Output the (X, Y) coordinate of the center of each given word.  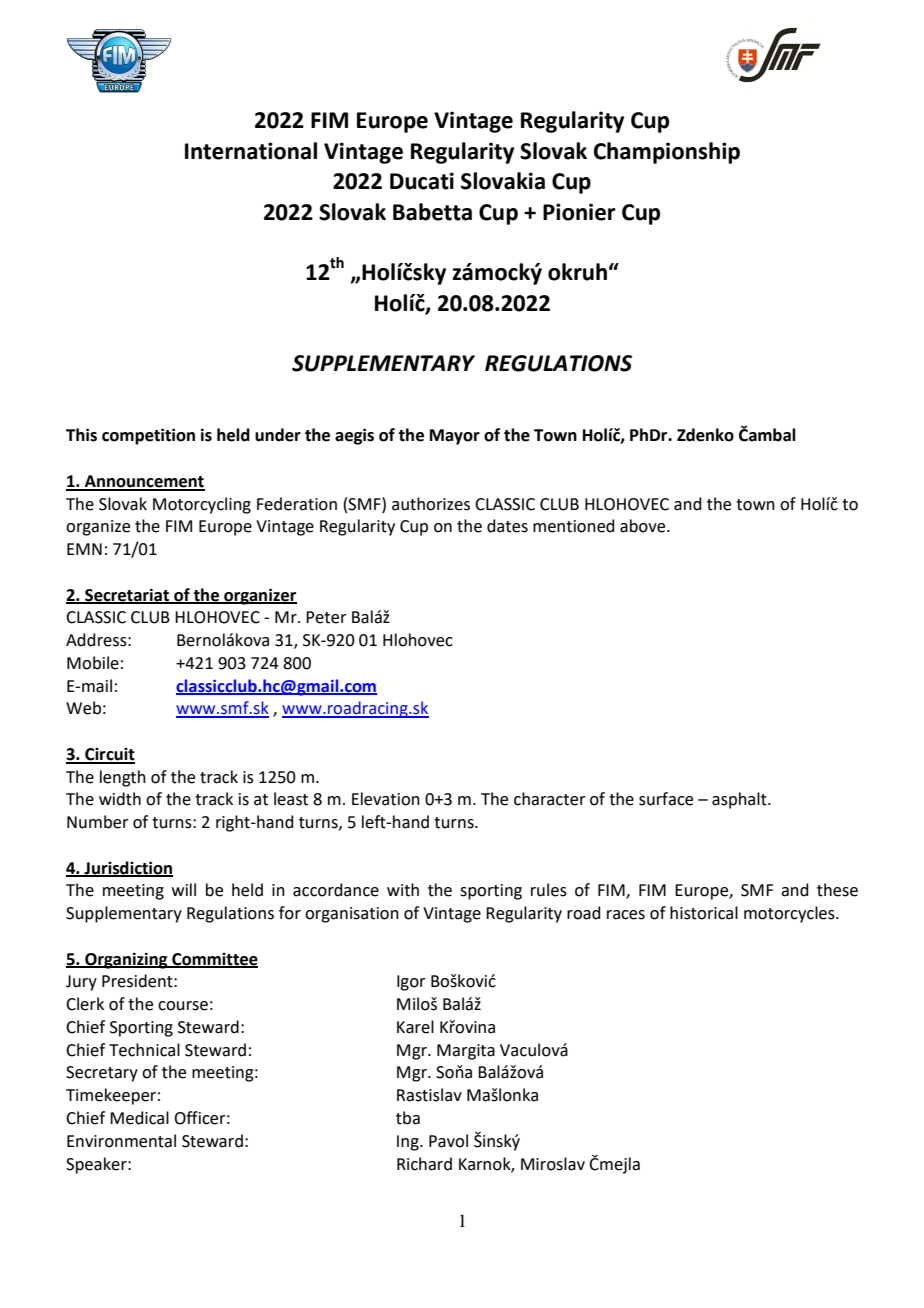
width (120, 799)
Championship (667, 153)
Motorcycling (202, 505)
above (644, 526)
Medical (139, 1118)
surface (666, 799)
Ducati (422, 181)
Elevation (386, 799)
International (251, 151)
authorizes (431, 504)
